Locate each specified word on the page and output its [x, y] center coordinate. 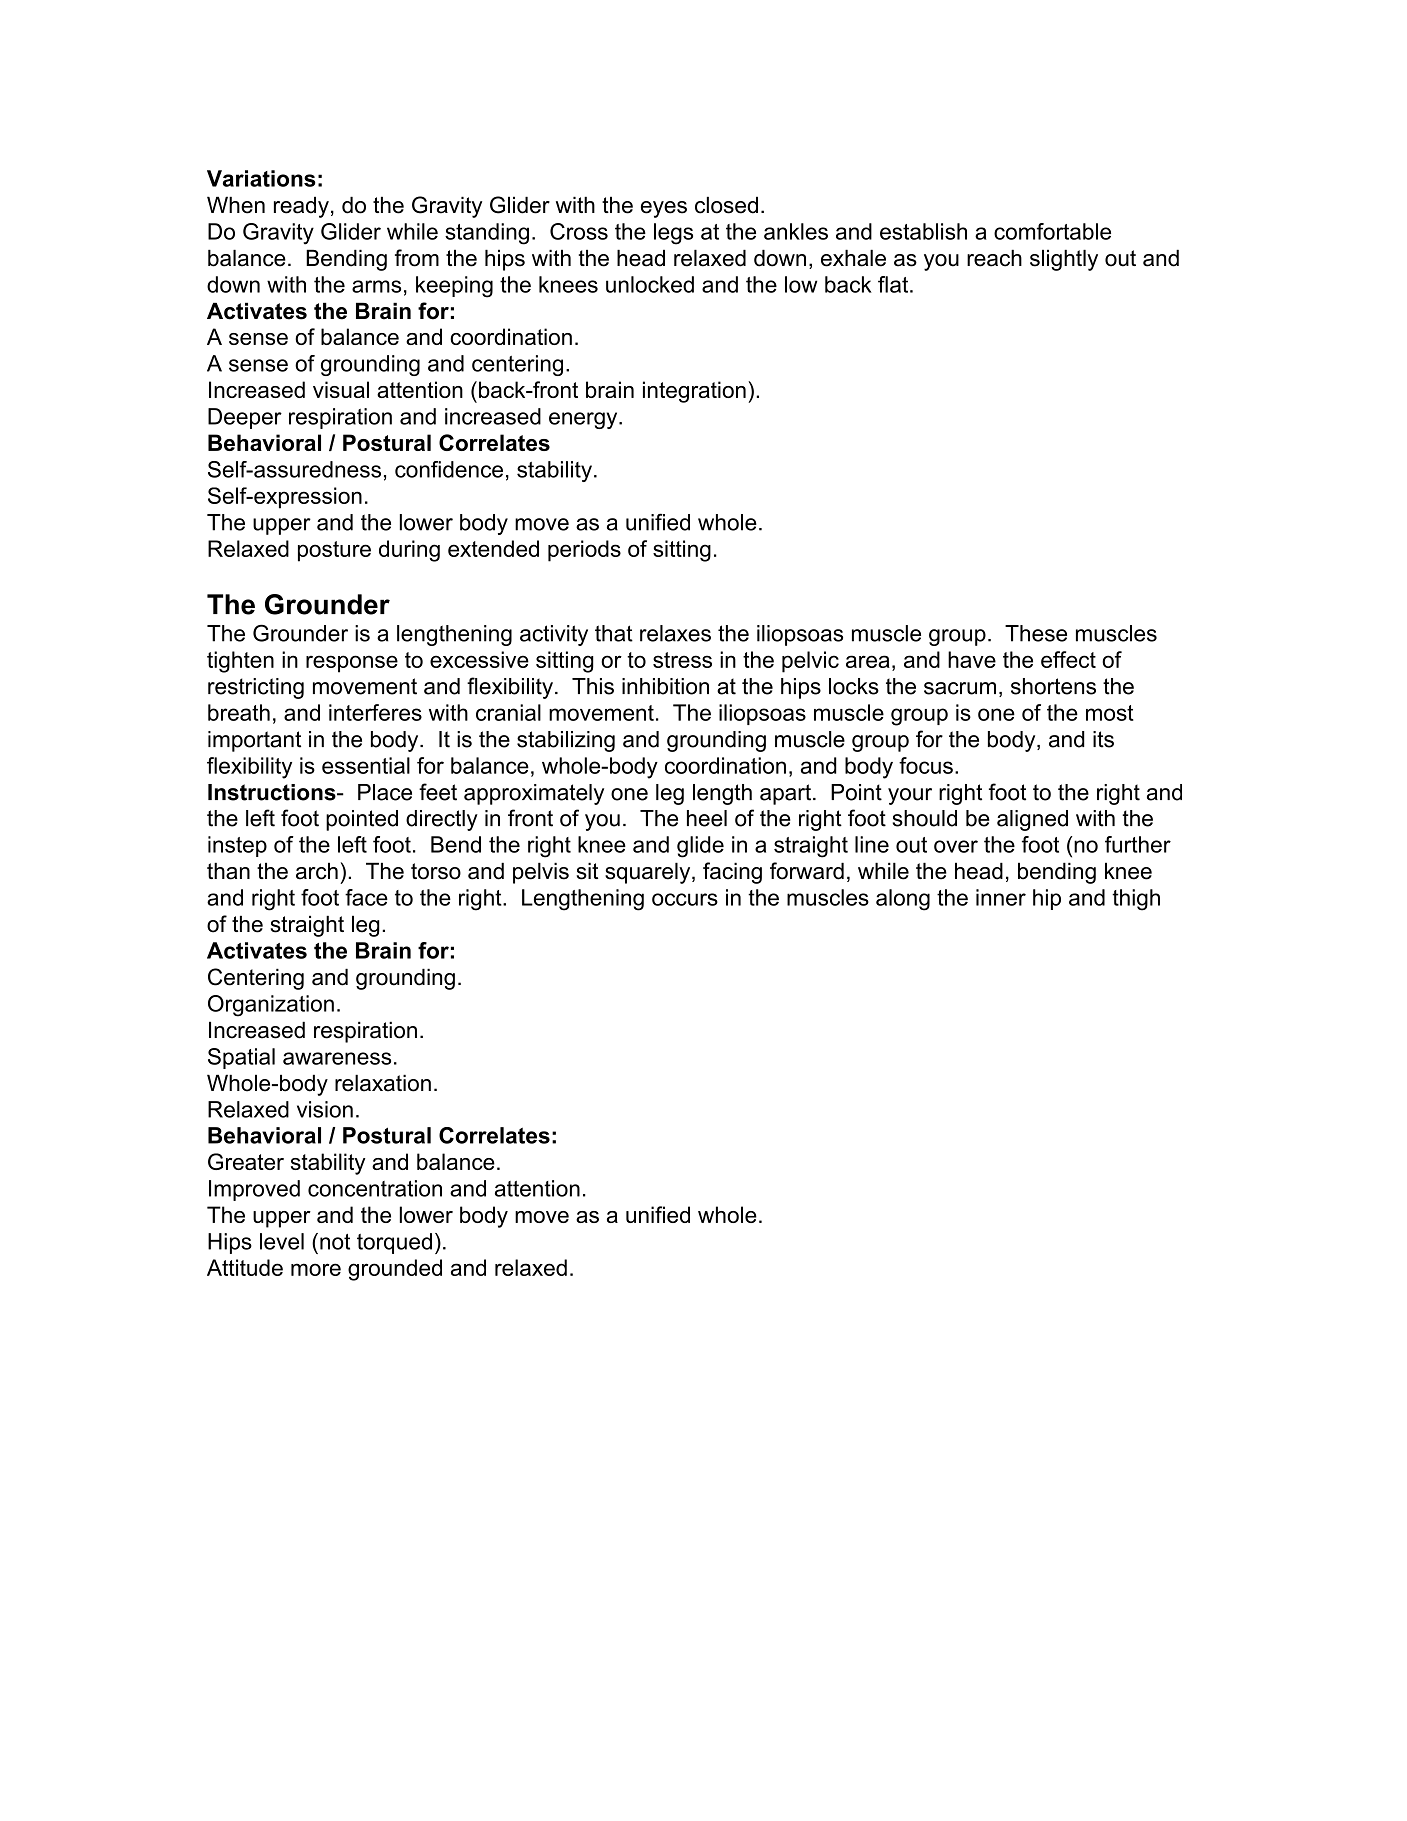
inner [1001, 897]
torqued [394, 1243]
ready [301, 207]
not [335, 1242]
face [366, 897]
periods [584, 551]
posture [334, 551]
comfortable [1052, 231]
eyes [664, 209]
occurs [685, 899]
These [1036, 633]
